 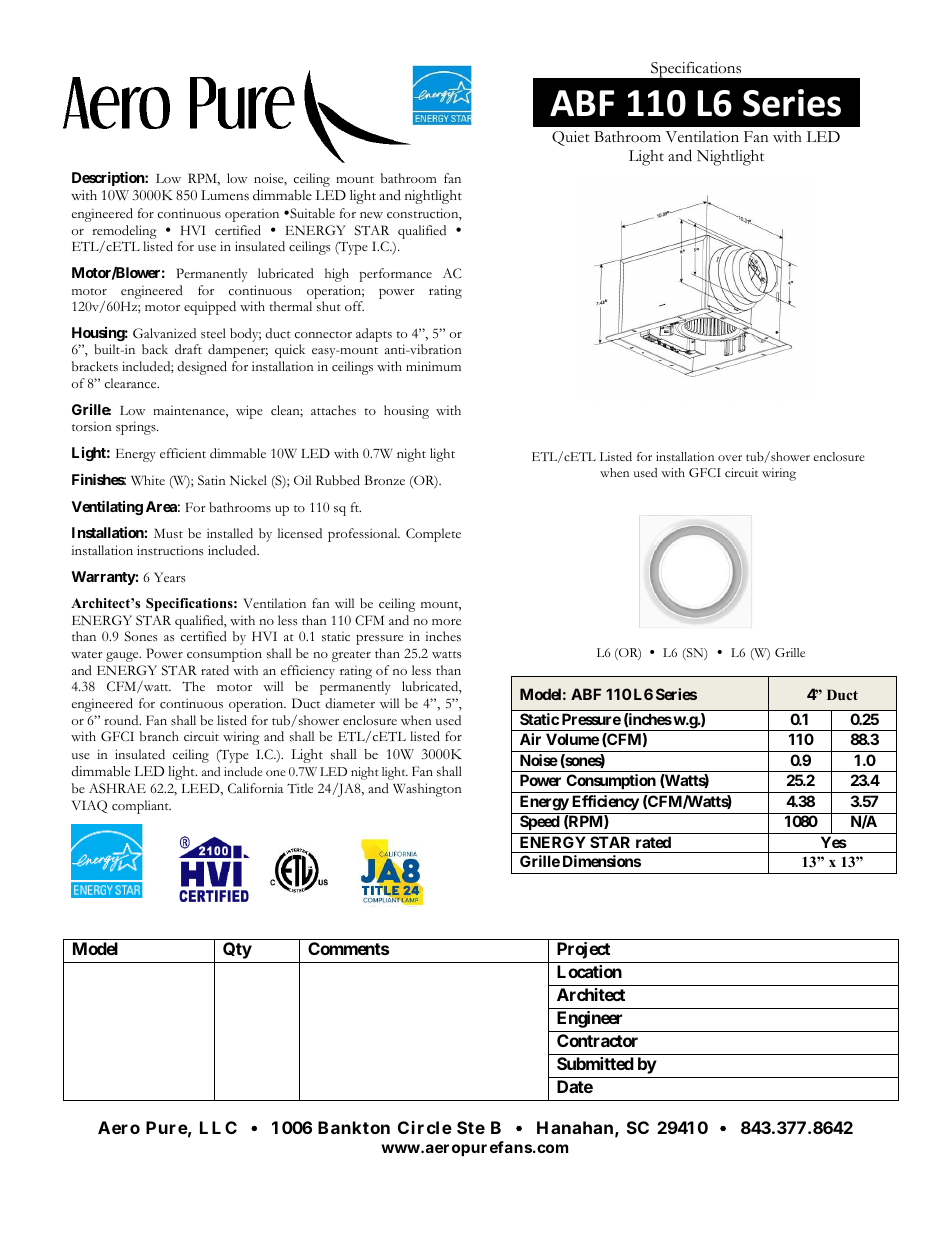 I want to click on LLC, so click(x=218, y=1127).
